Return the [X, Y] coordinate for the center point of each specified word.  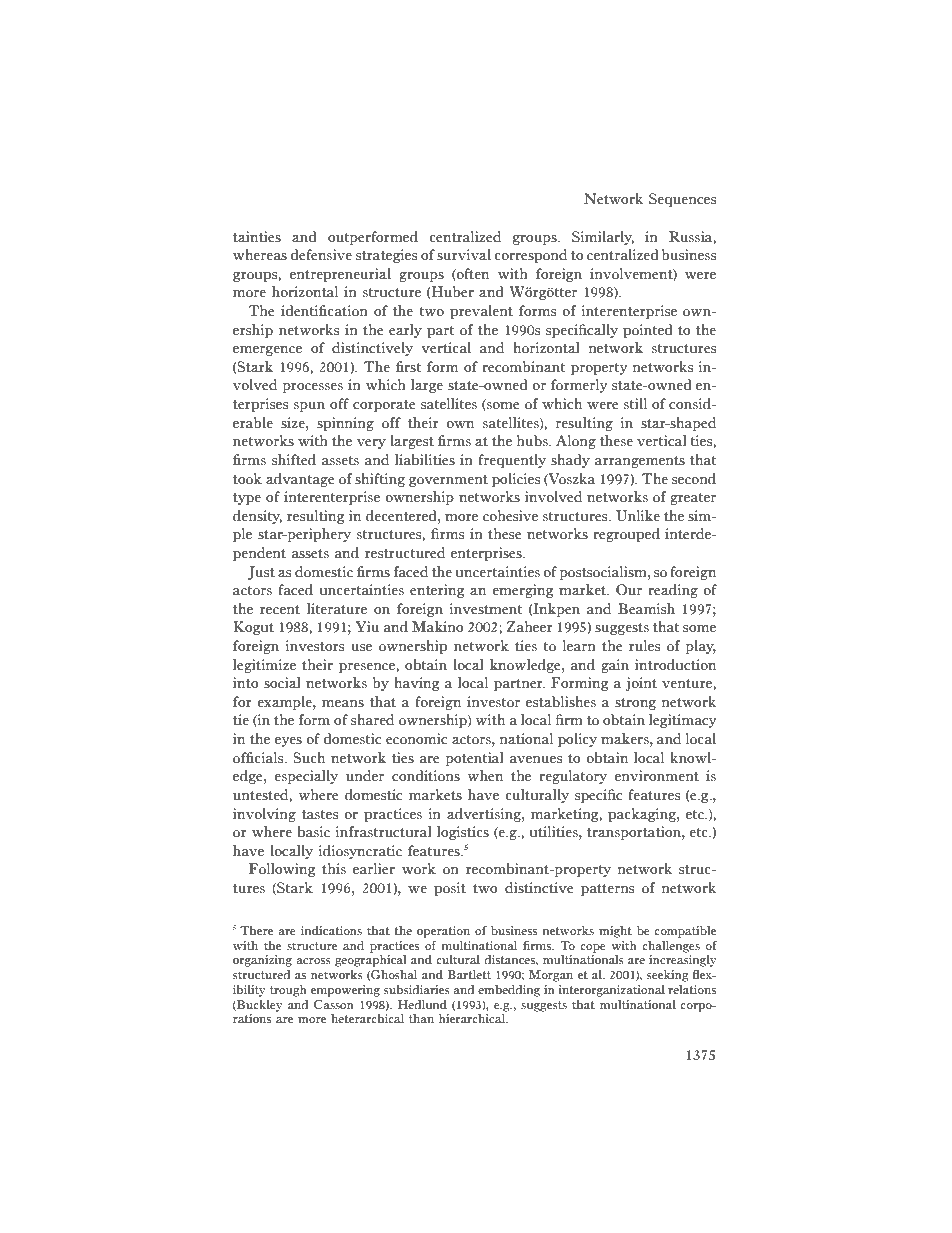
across [314, 961]
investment [486, 609]
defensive [321, 255]
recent [280, 610]
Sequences [682, 200]
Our [629, 590]
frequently [512, 461]
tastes [320, 815]
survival [464, 255]
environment [657, 776]
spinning [345, 424]
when [485, 776]
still [635, 404]
